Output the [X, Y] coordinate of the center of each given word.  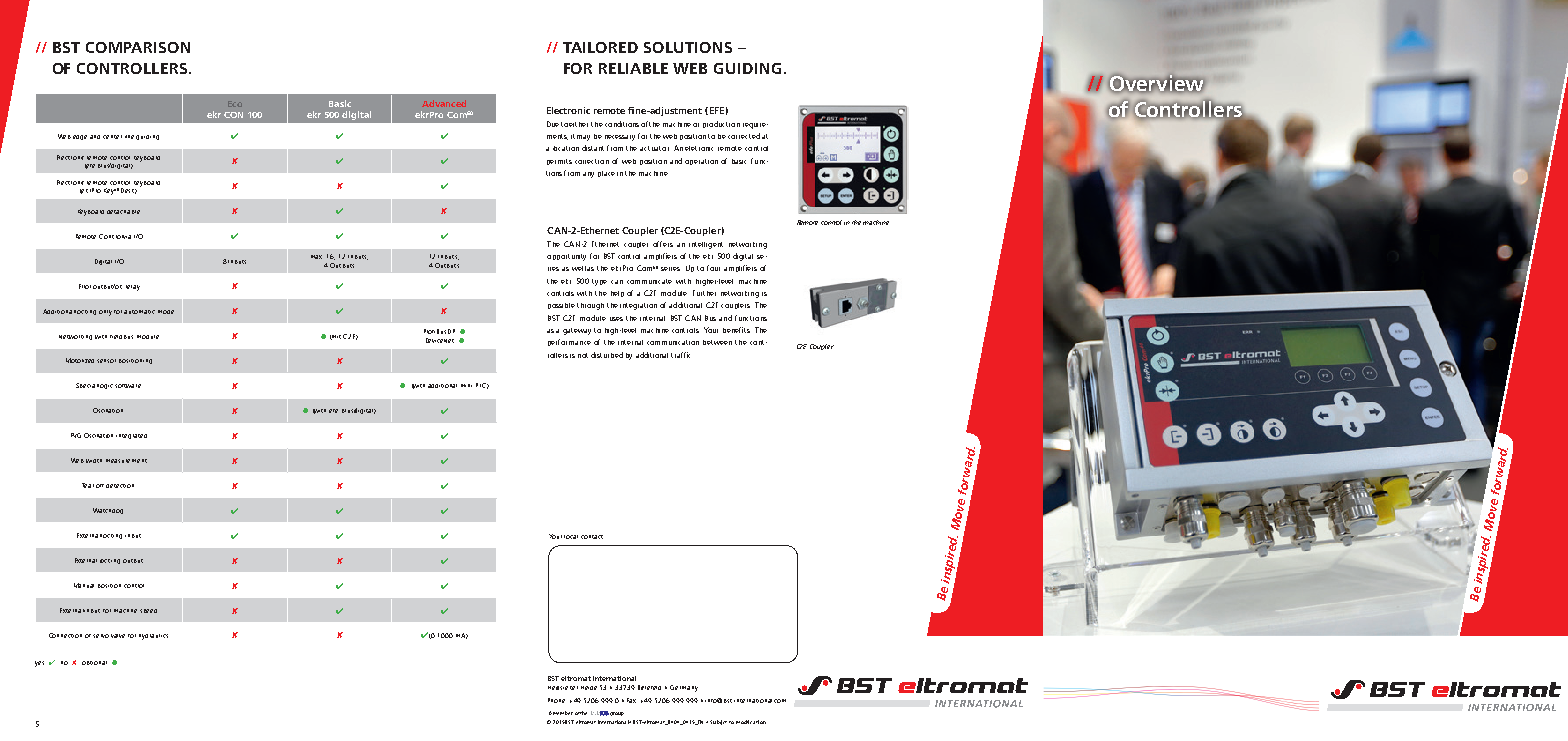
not [583, 355]
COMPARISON [138, 47]
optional [94, 663]
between [717, 342]
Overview [1157, 83]
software [128, 386]
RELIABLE [633, 68]
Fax [631, 700]
